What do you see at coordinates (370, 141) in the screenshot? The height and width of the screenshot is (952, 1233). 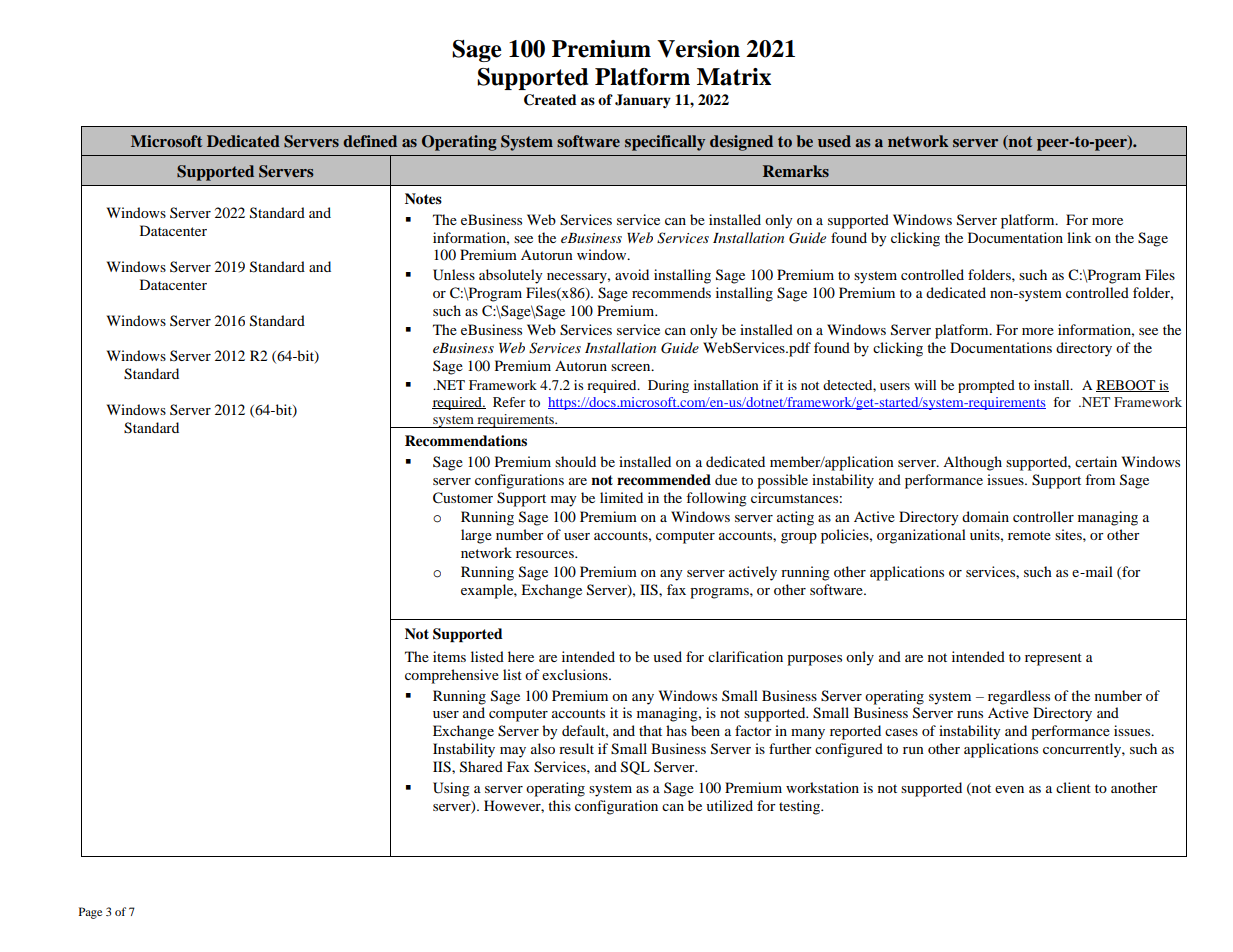 I see `defined` at bounding box center [370, 141].
